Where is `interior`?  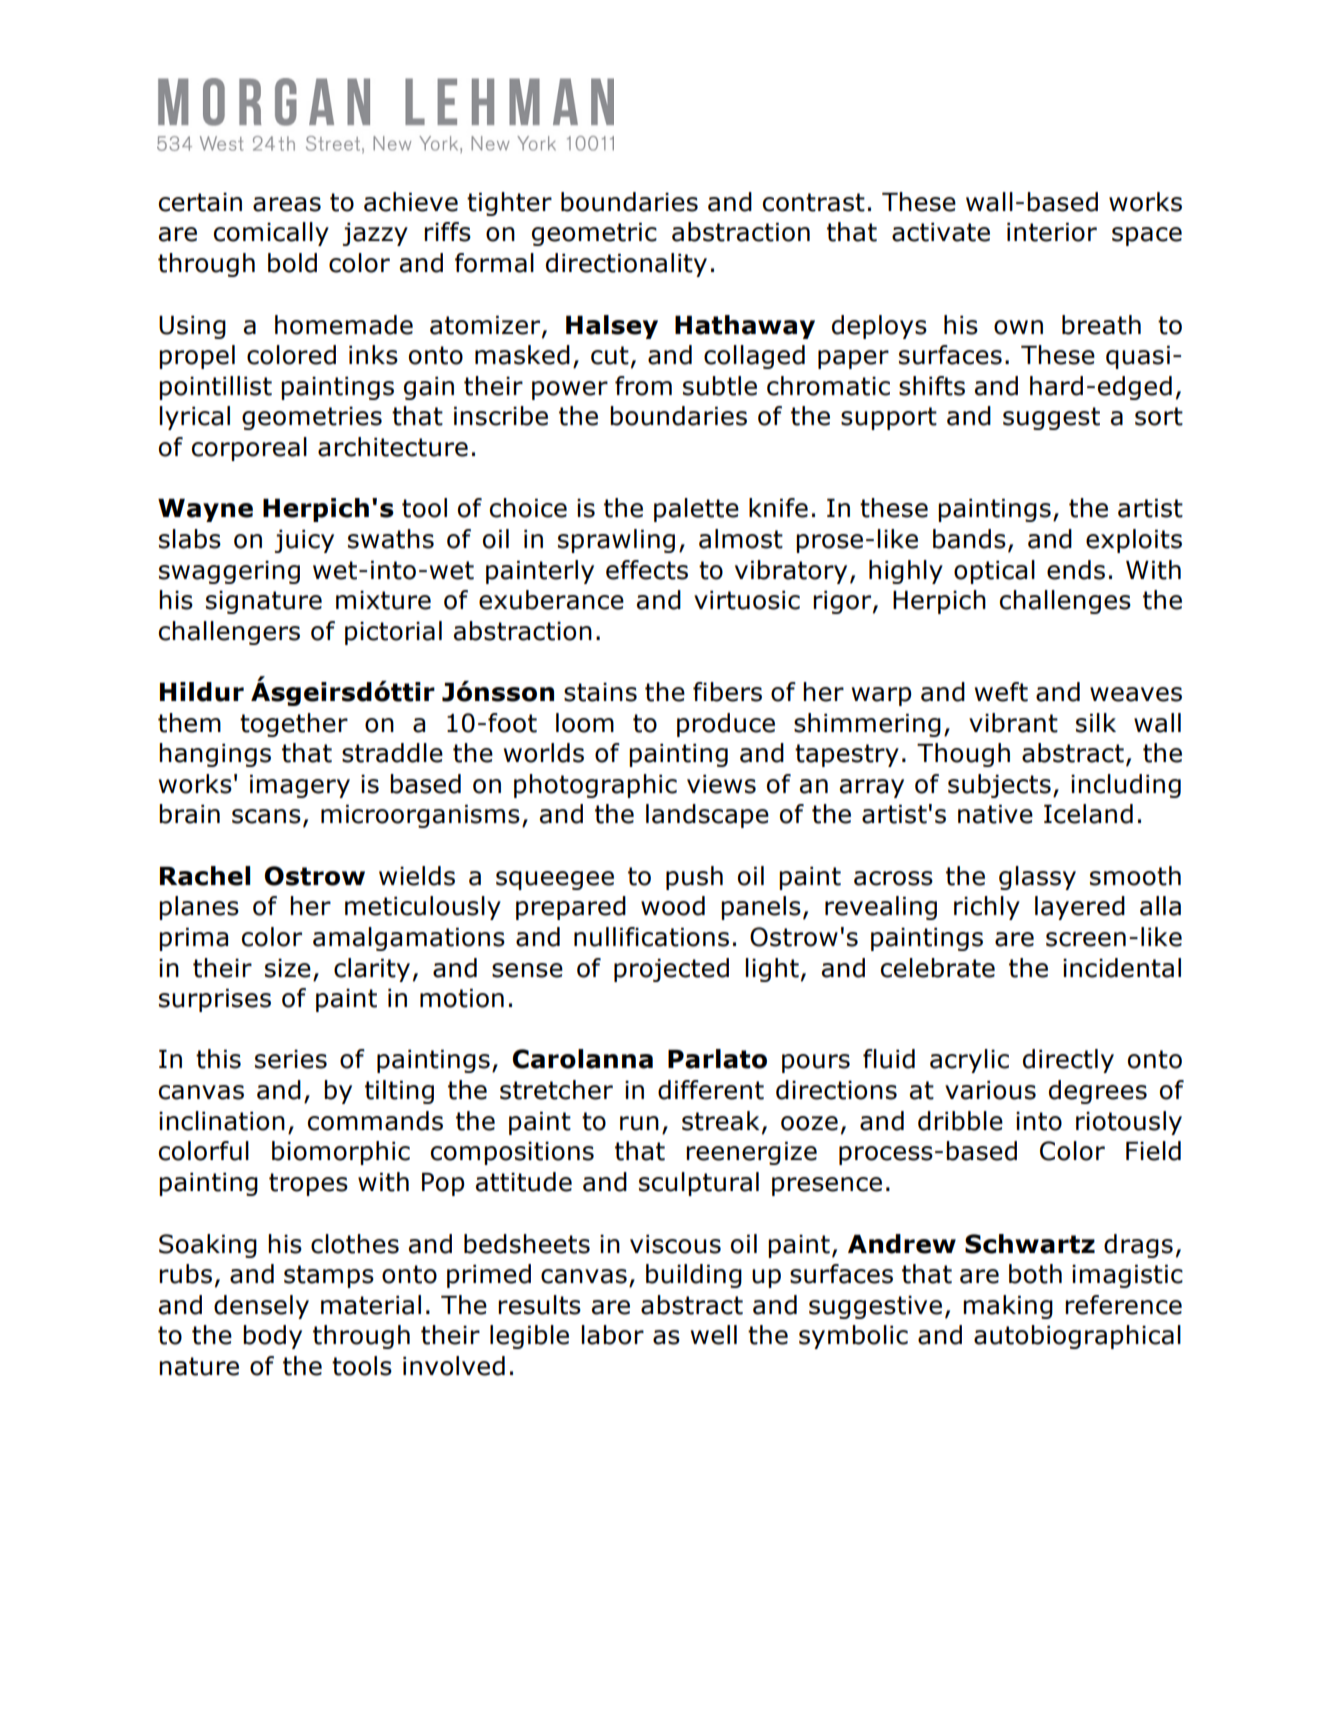
interior is located at coordinates (1052, 232).
